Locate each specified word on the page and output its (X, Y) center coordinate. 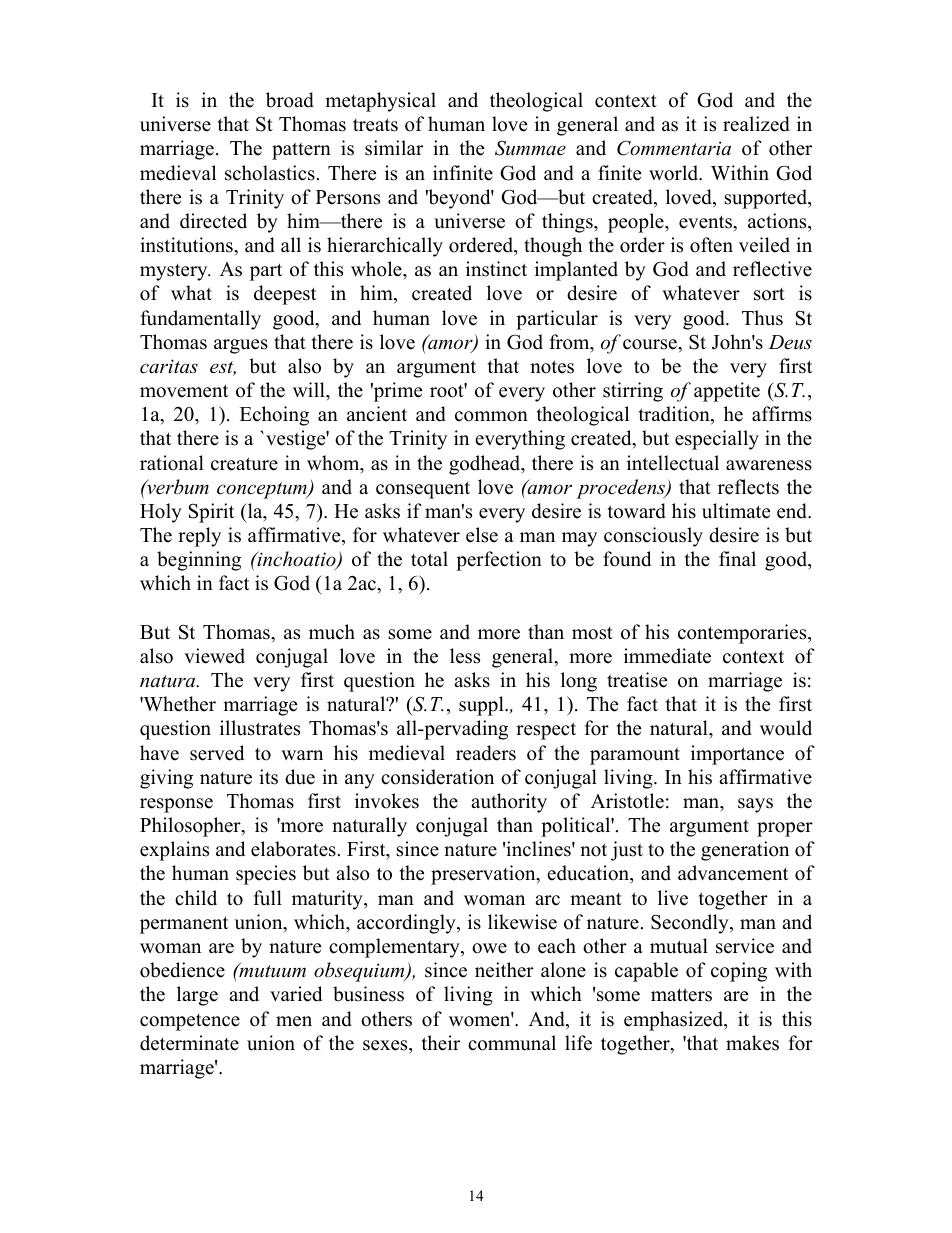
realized (756, 124)
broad (290, 100)
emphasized (675, 1021)
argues (241, 346)
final (737, 558)
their (441, 1043)
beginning (199, 561)
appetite (727, 392)
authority (509, 803)
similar (394, 148)
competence (190, 1022)
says (755, 805)
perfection (499, 561)
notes (552, 367)
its (268, 777)
